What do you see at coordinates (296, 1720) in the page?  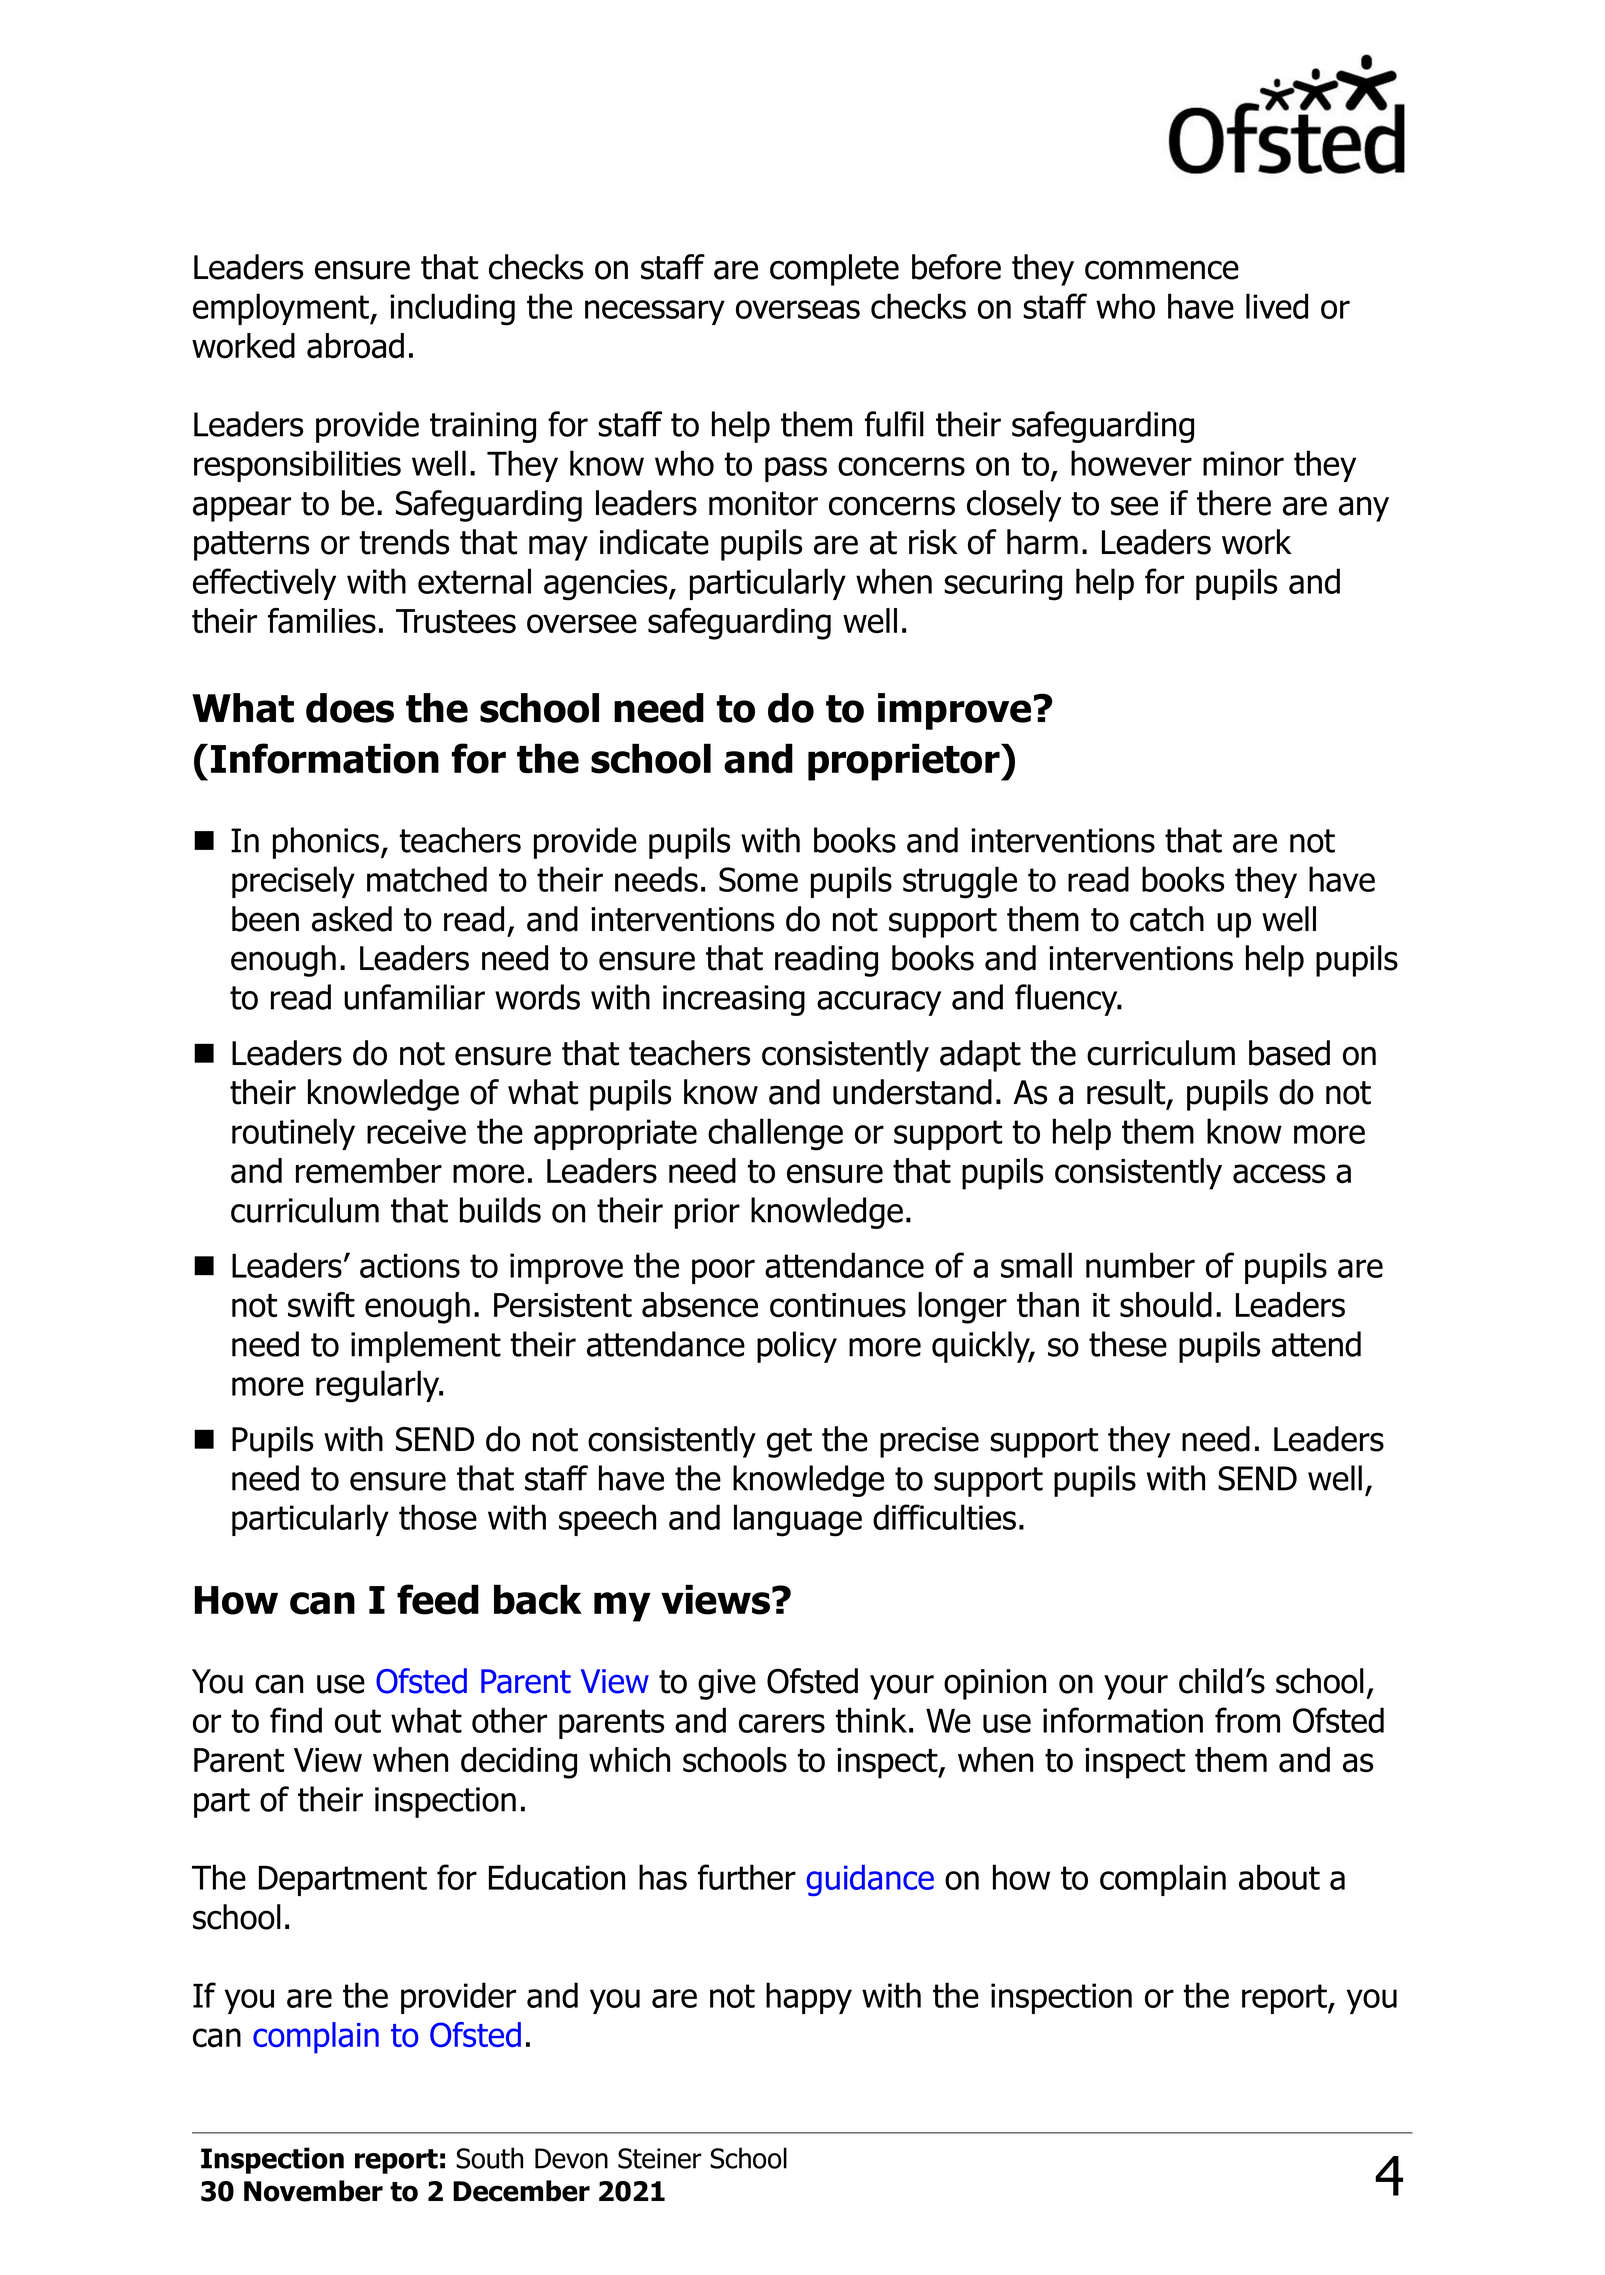 I see `find` at bounding box center [296, 1720].
